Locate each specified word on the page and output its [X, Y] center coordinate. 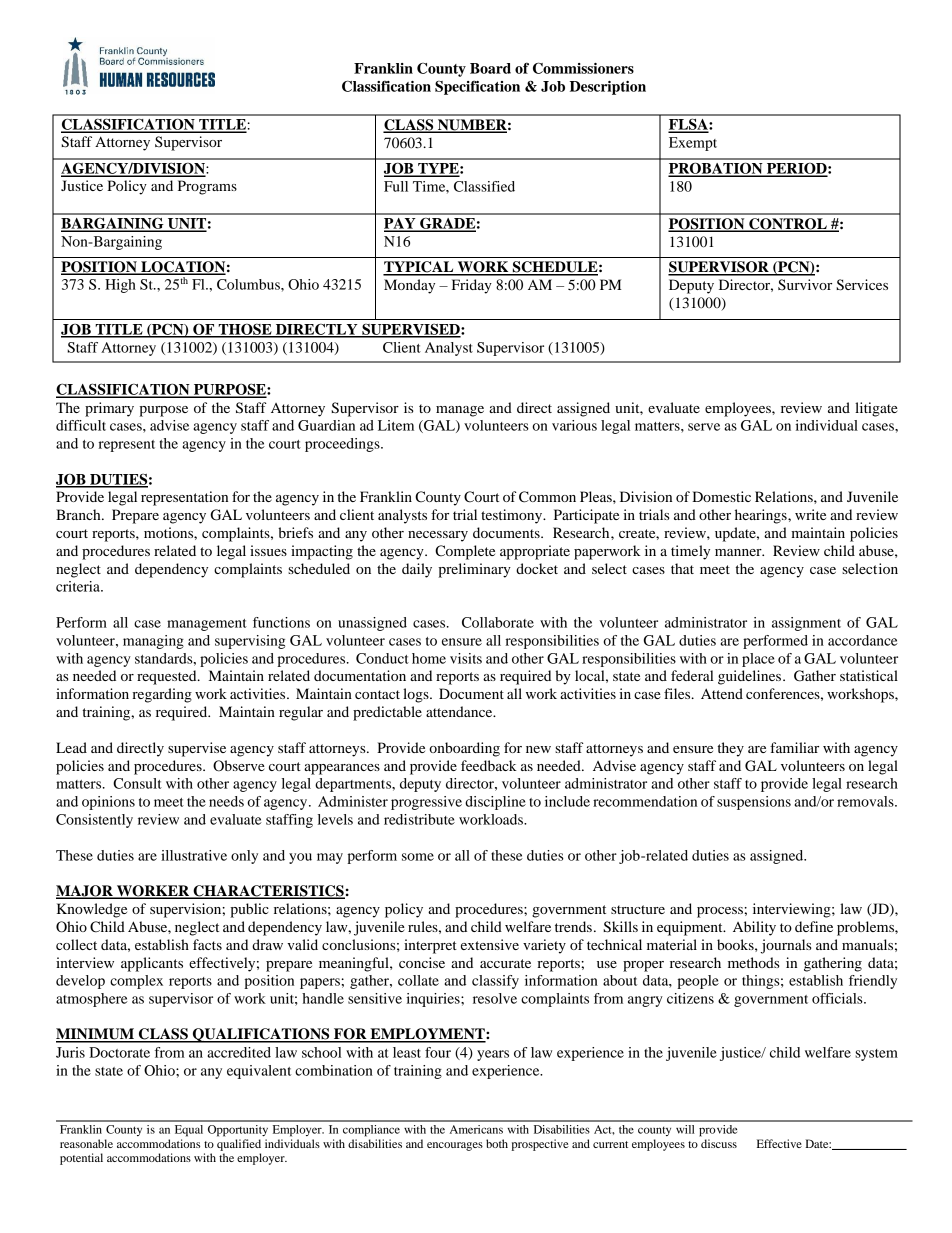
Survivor [805, 285]
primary [109, 409]
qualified [239, 1145]
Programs [207, 187]
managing [153, 642]
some [418, 857]
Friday [472, 286]
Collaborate [498, 622]
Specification [477, 88]
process [721, 912]
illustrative [194, 855]
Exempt [693, 144]
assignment [806, 624]
